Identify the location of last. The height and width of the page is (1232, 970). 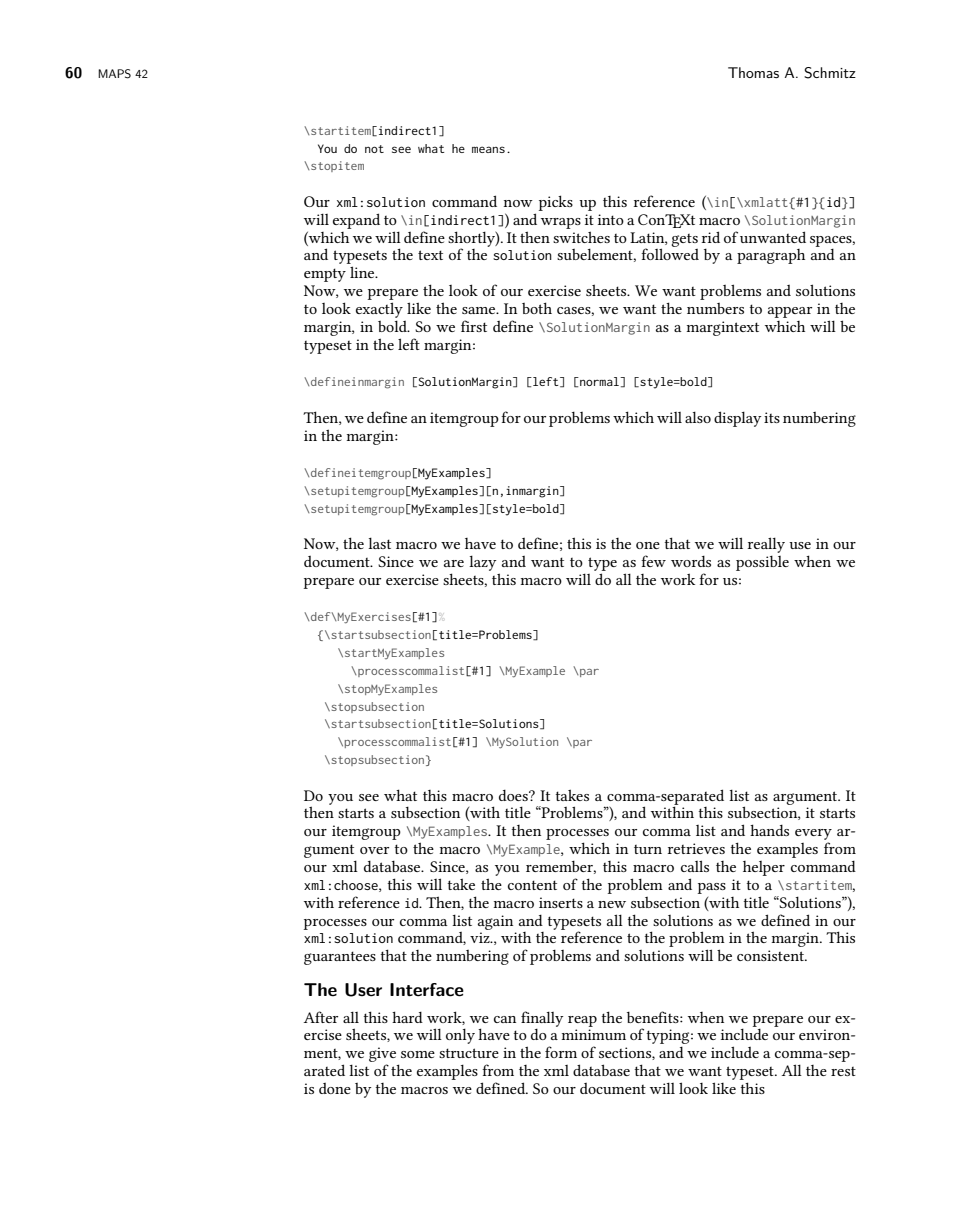
(379, 543).
